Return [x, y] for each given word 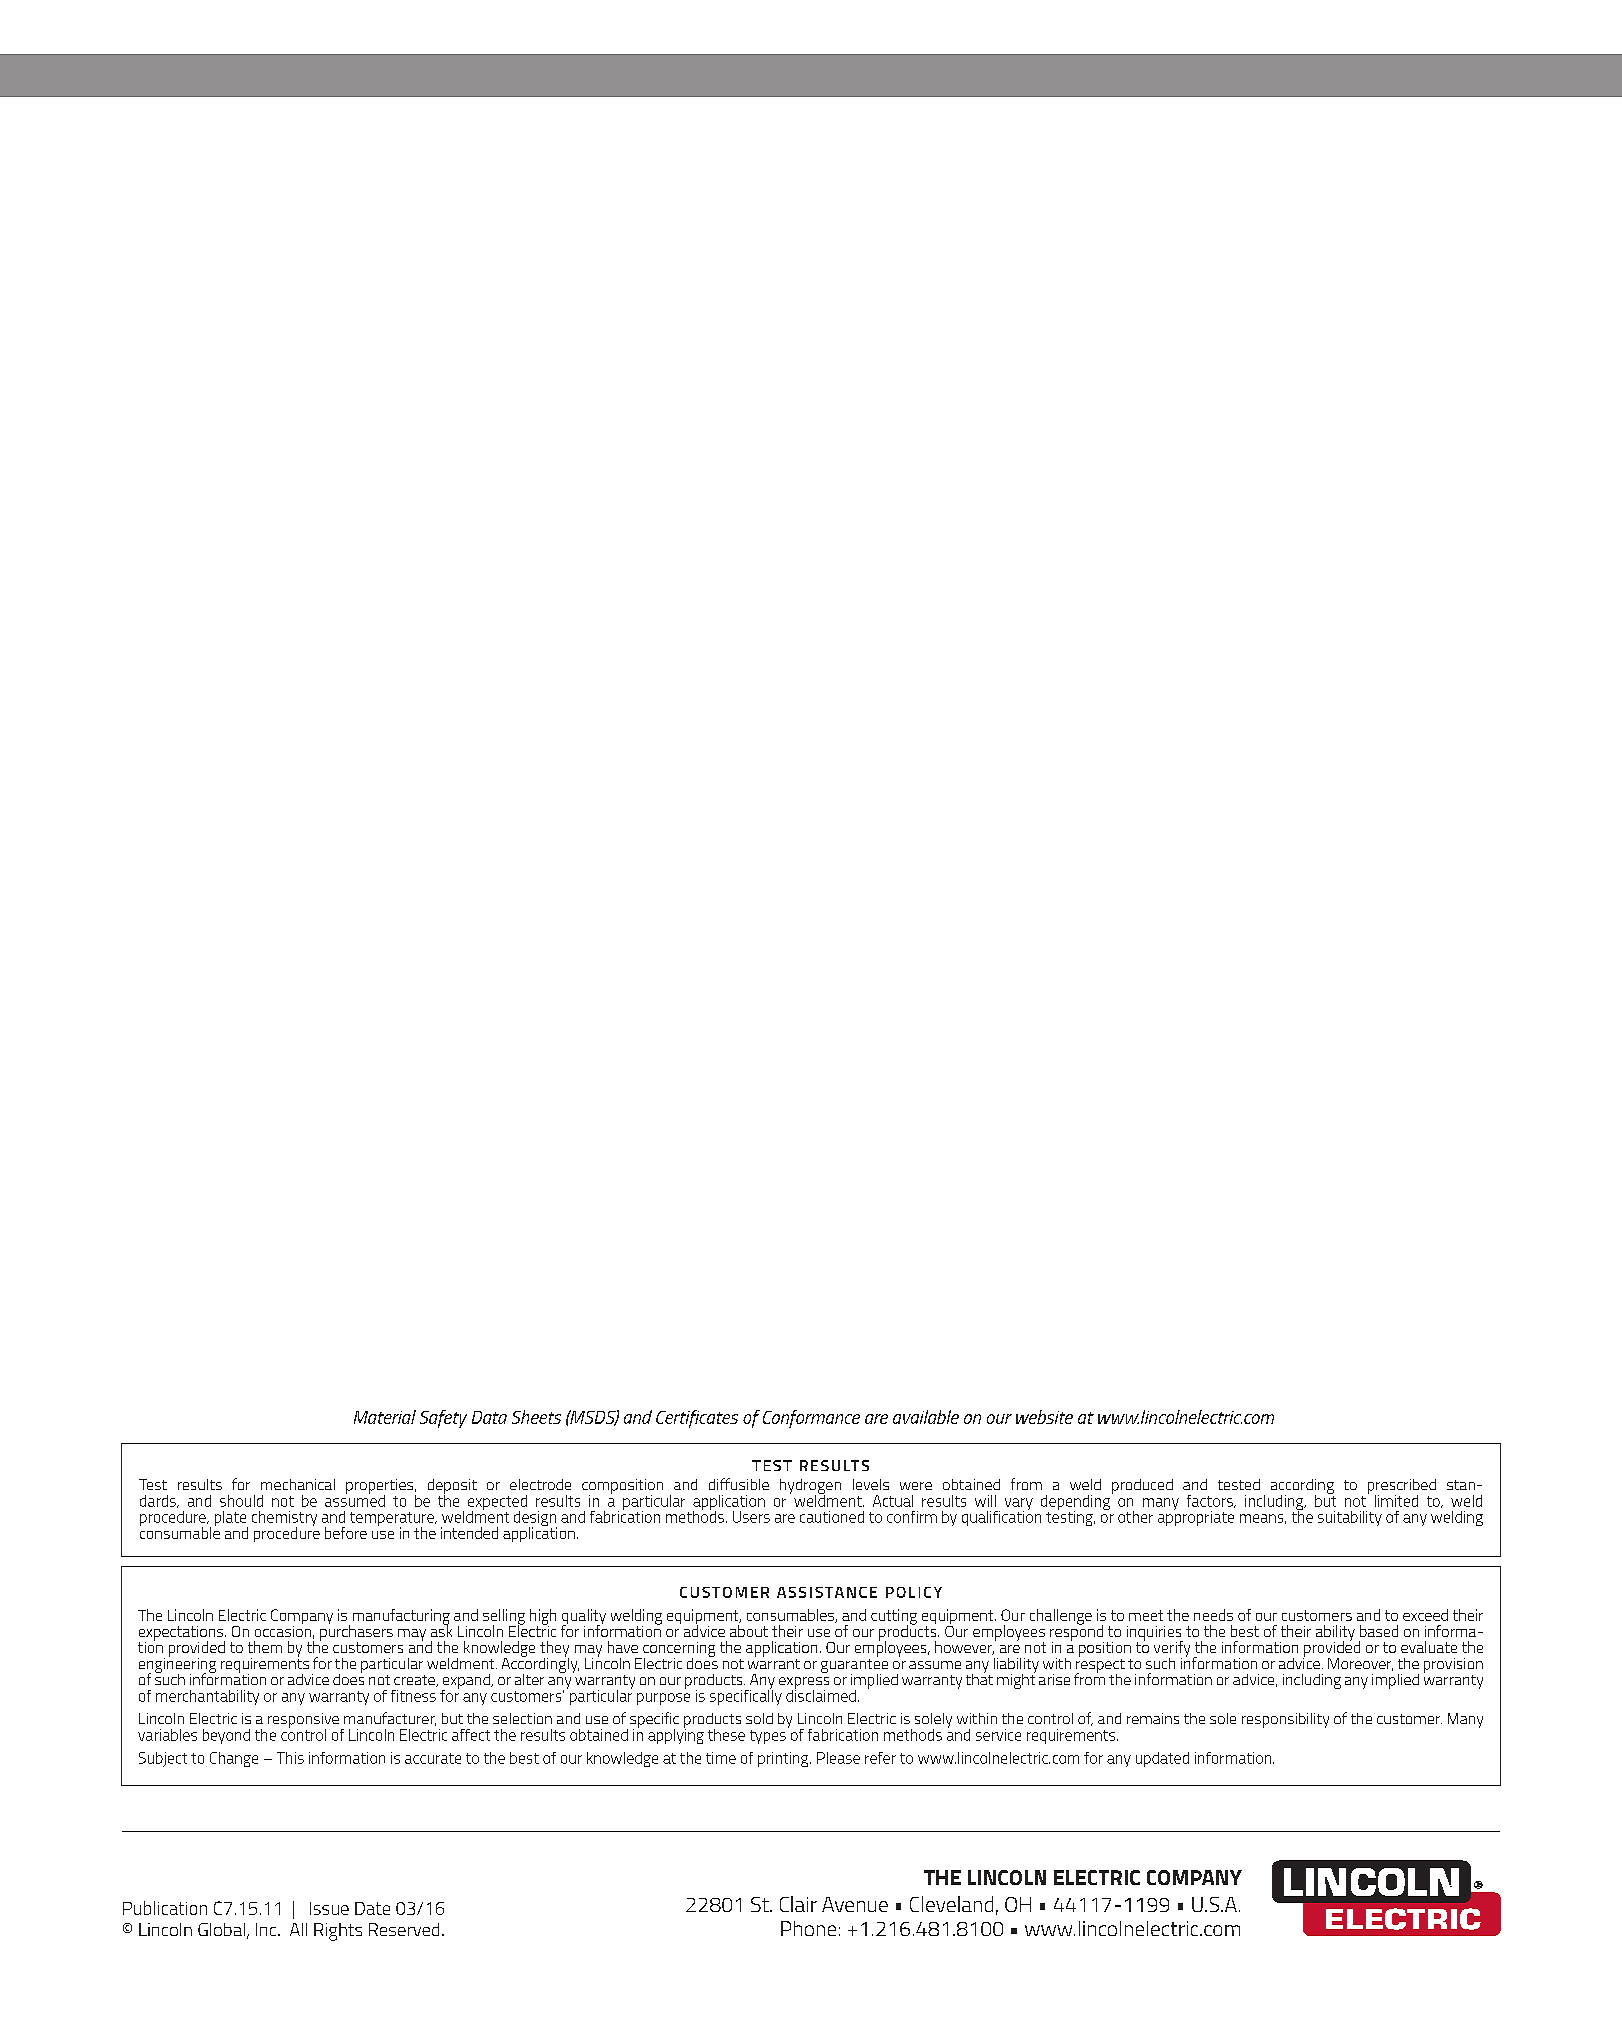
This [290, 1758]
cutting [894, 1618]
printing [784, 1759]
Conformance [811, 1419]
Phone [808, 1928]
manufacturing [401, 1618]
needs [1213, 1615]
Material [385, 1417]
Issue [329, 1908]
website [1044, 1417]
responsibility [1285, 1720]
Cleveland [951, 1904]
